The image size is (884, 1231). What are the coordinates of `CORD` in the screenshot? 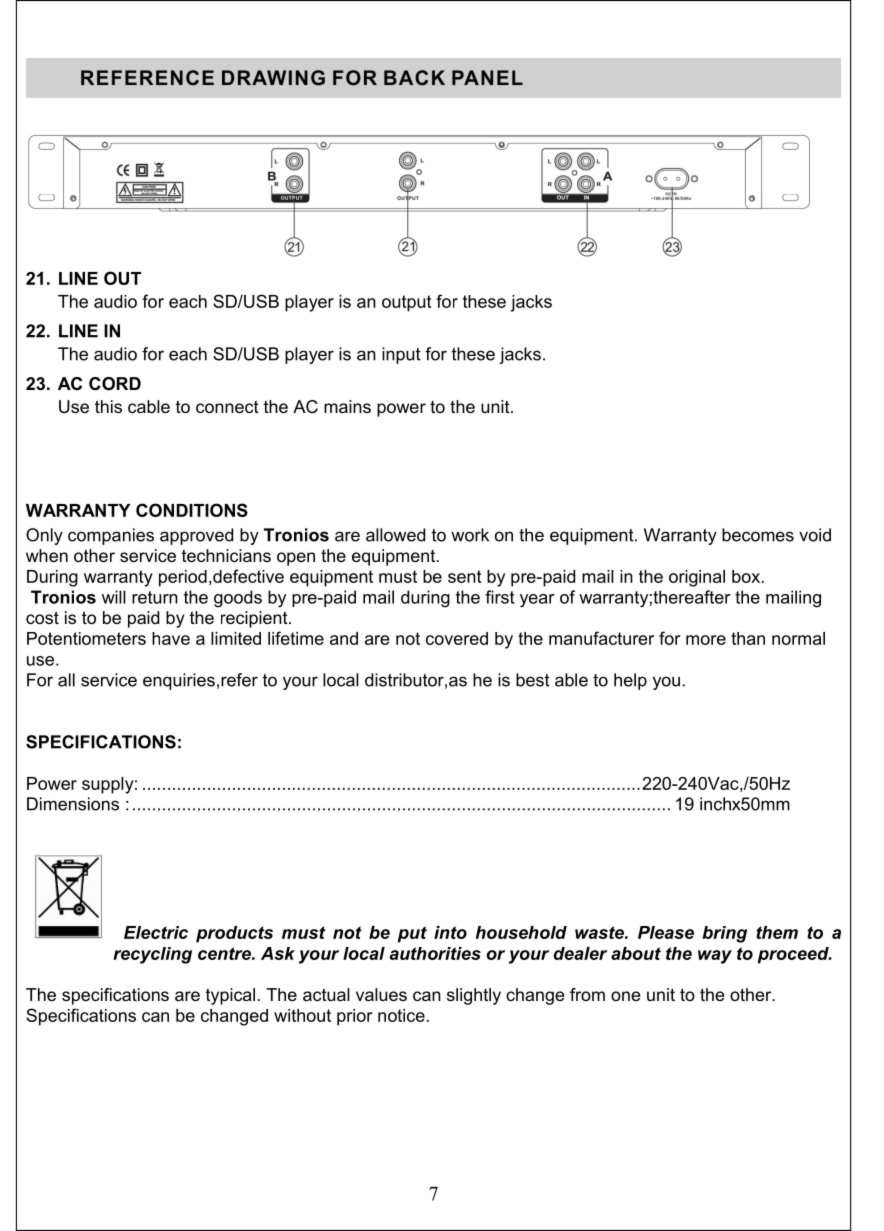 It's located at (115, 384).
